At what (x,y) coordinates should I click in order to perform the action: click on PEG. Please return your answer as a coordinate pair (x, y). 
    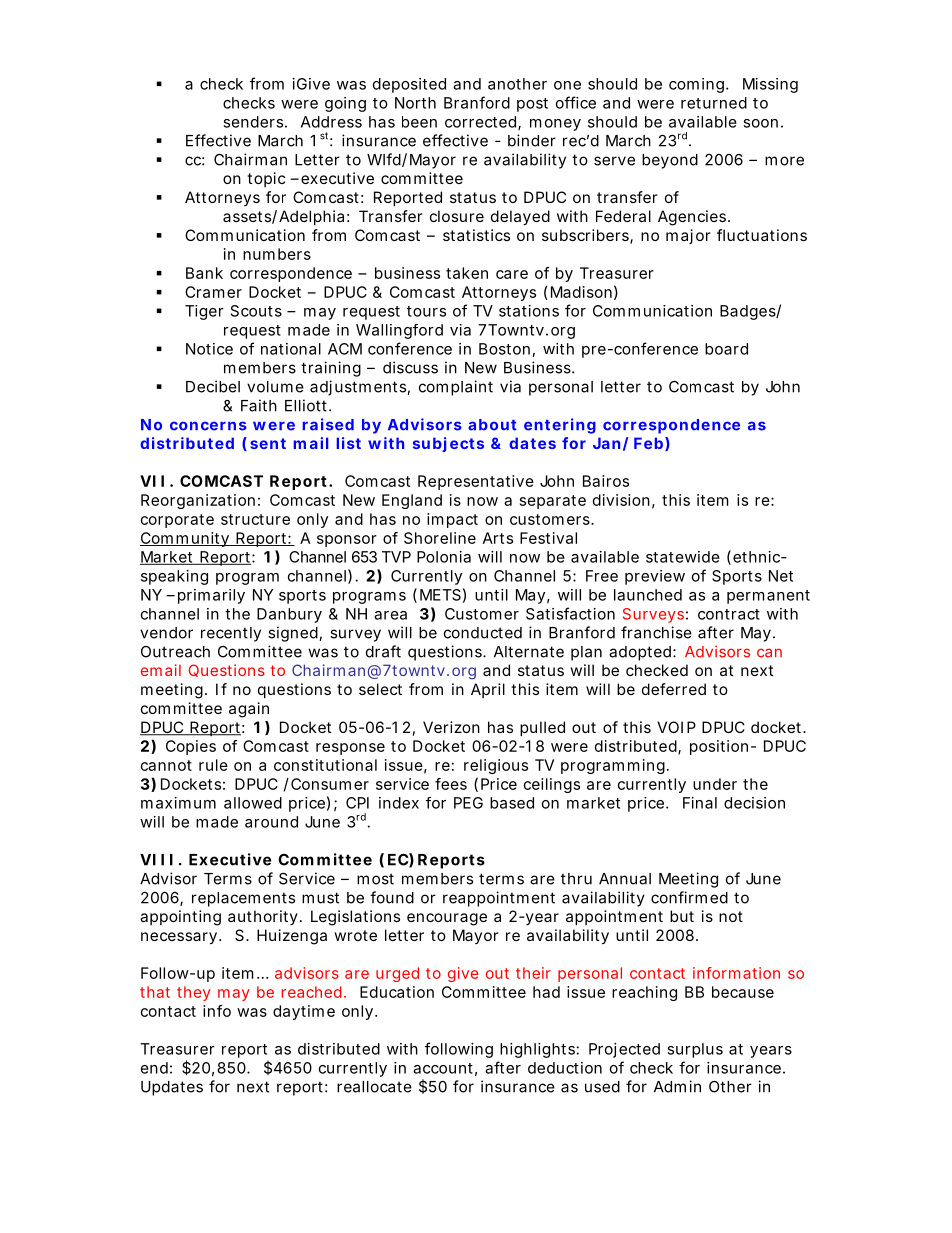
    Looking at the image, I should click on (468, 803).
